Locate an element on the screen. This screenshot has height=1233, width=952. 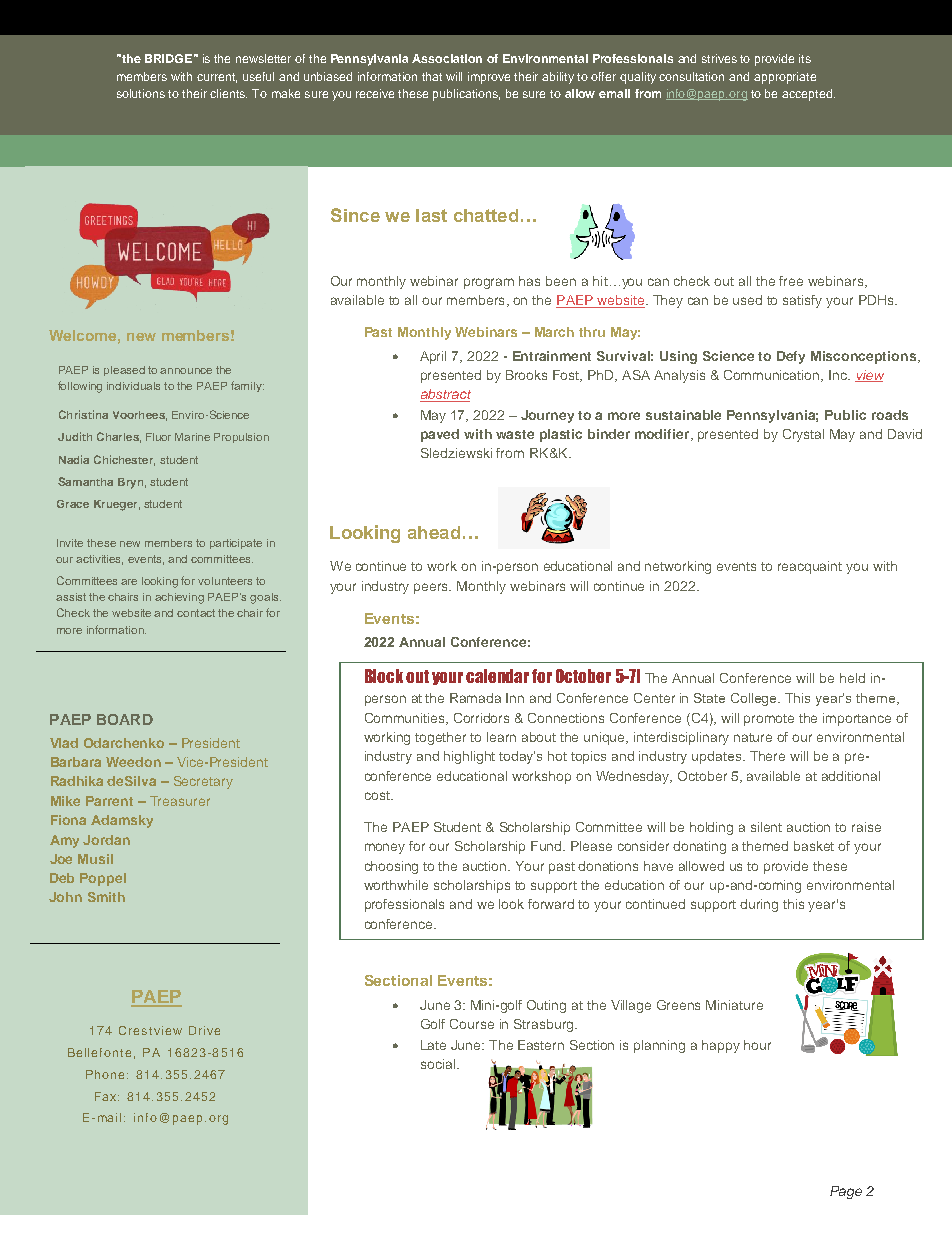
Defy is located at coordinates (791, 357).
